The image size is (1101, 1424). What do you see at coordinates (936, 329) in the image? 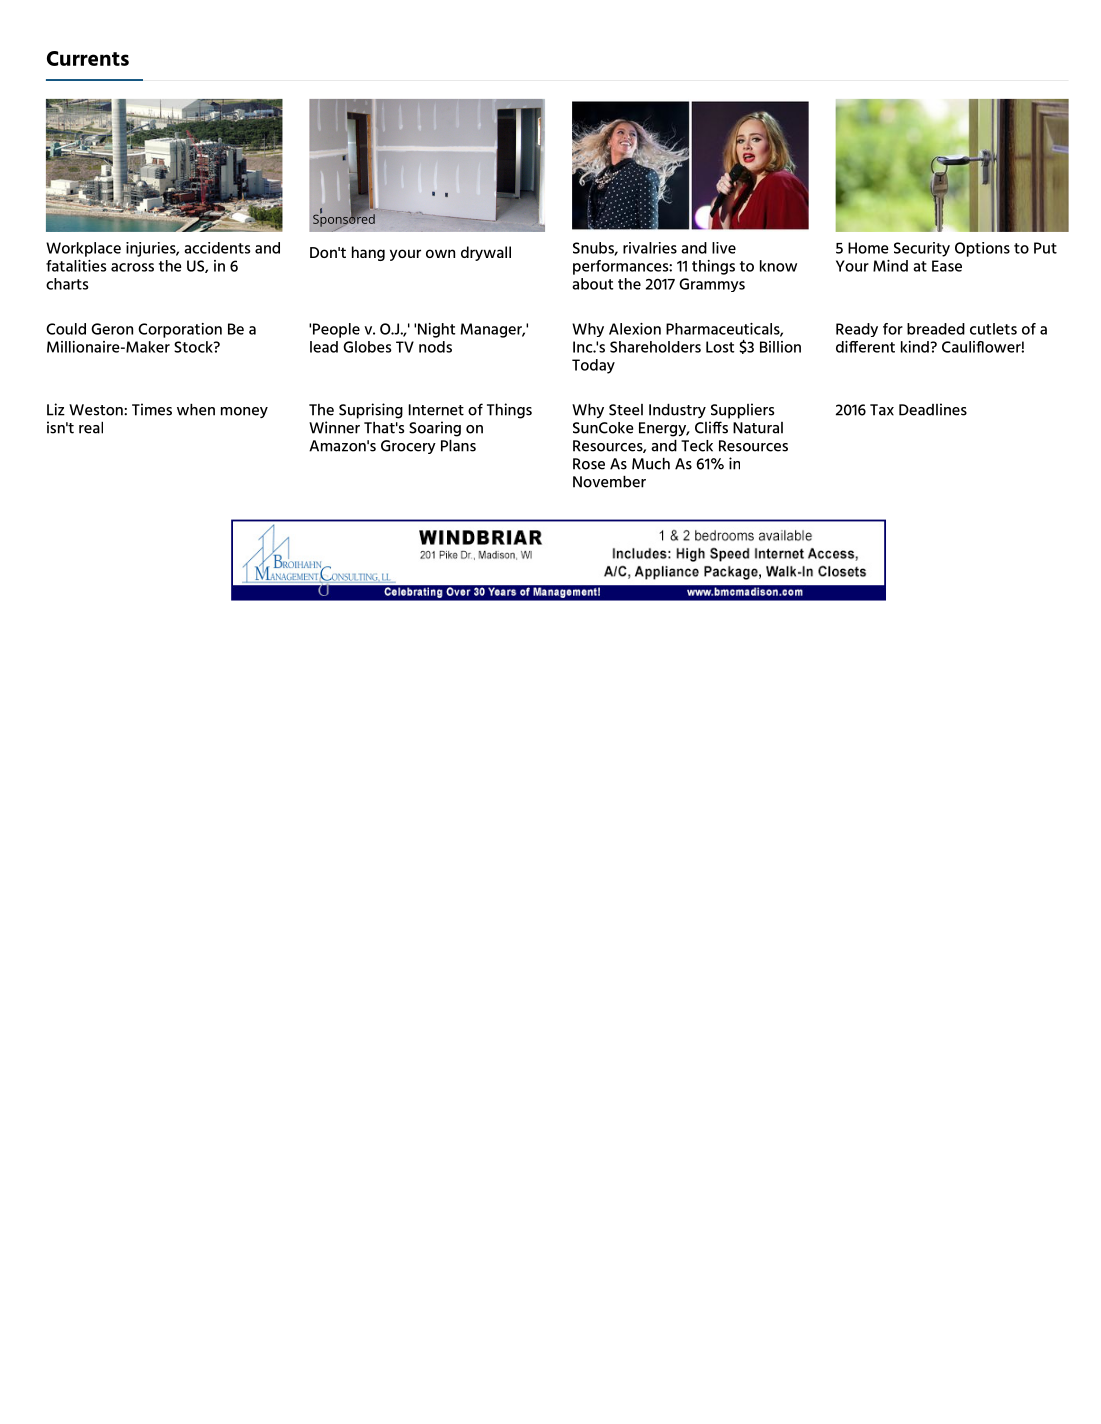
I see `breaded` at bounding box center [936, 329].
